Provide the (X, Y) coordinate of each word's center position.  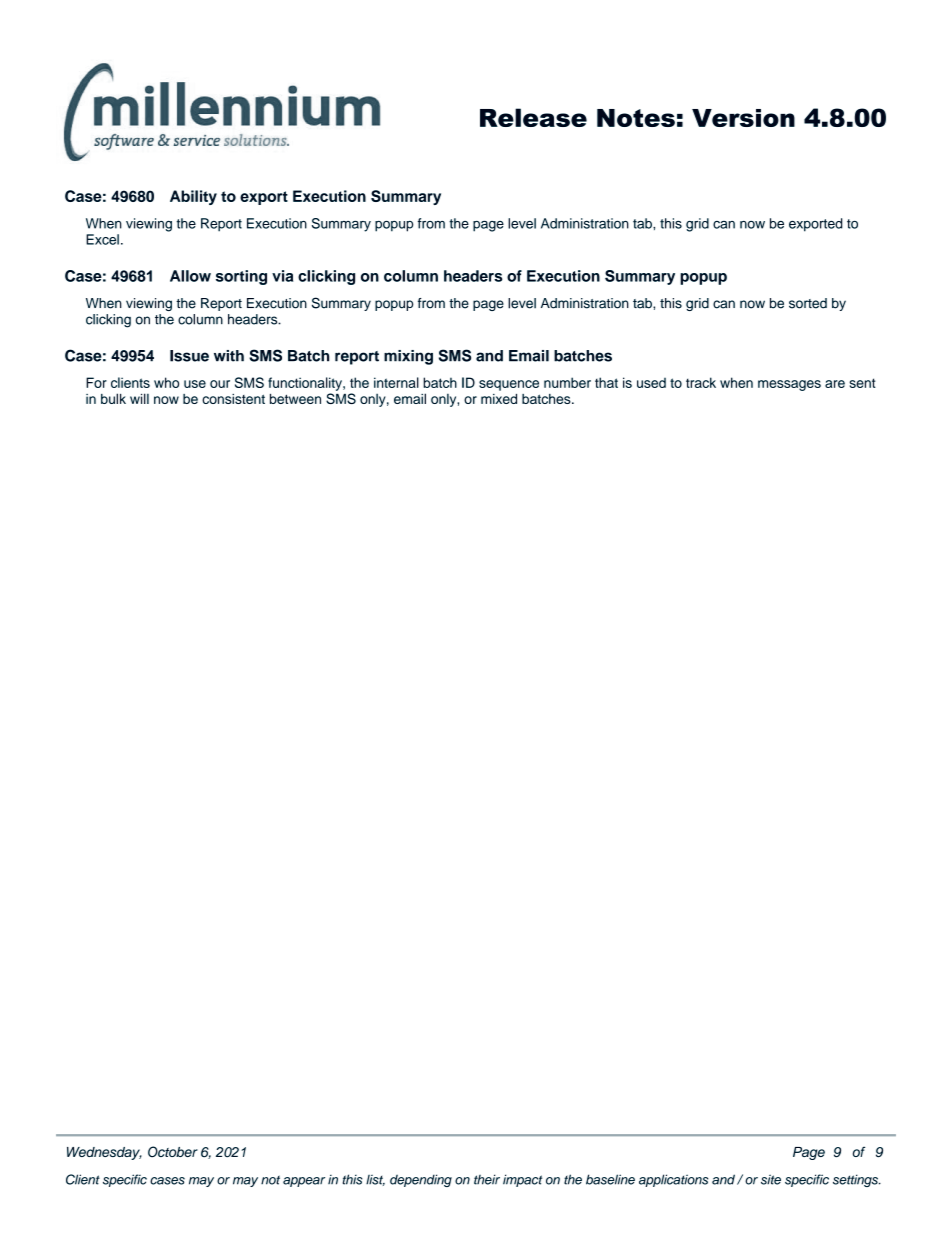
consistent (233, 399)
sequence (509, 385)
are (835, 384)
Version (743, 118)
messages (789, 385)
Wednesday (104, 1153)
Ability (193, 197)
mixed (499, 399)
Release (533, 117)
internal (396, 382)
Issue (189, 356)
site (771, 1179)
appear (304, 1182)
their (487, 1179)
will (139, 398)
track (701, 382)
